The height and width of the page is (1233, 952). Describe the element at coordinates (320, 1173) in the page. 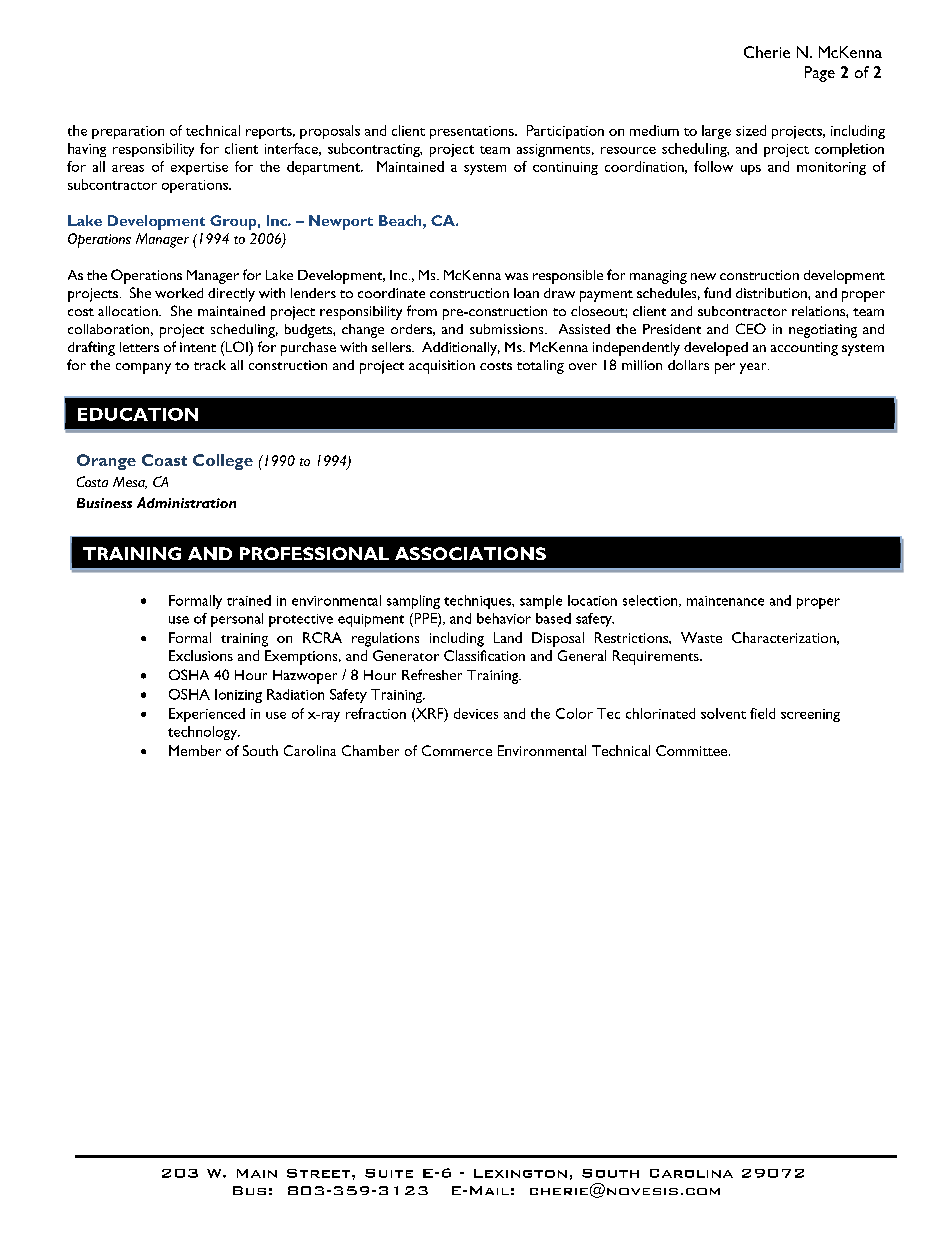

I see `Street` at that location.
